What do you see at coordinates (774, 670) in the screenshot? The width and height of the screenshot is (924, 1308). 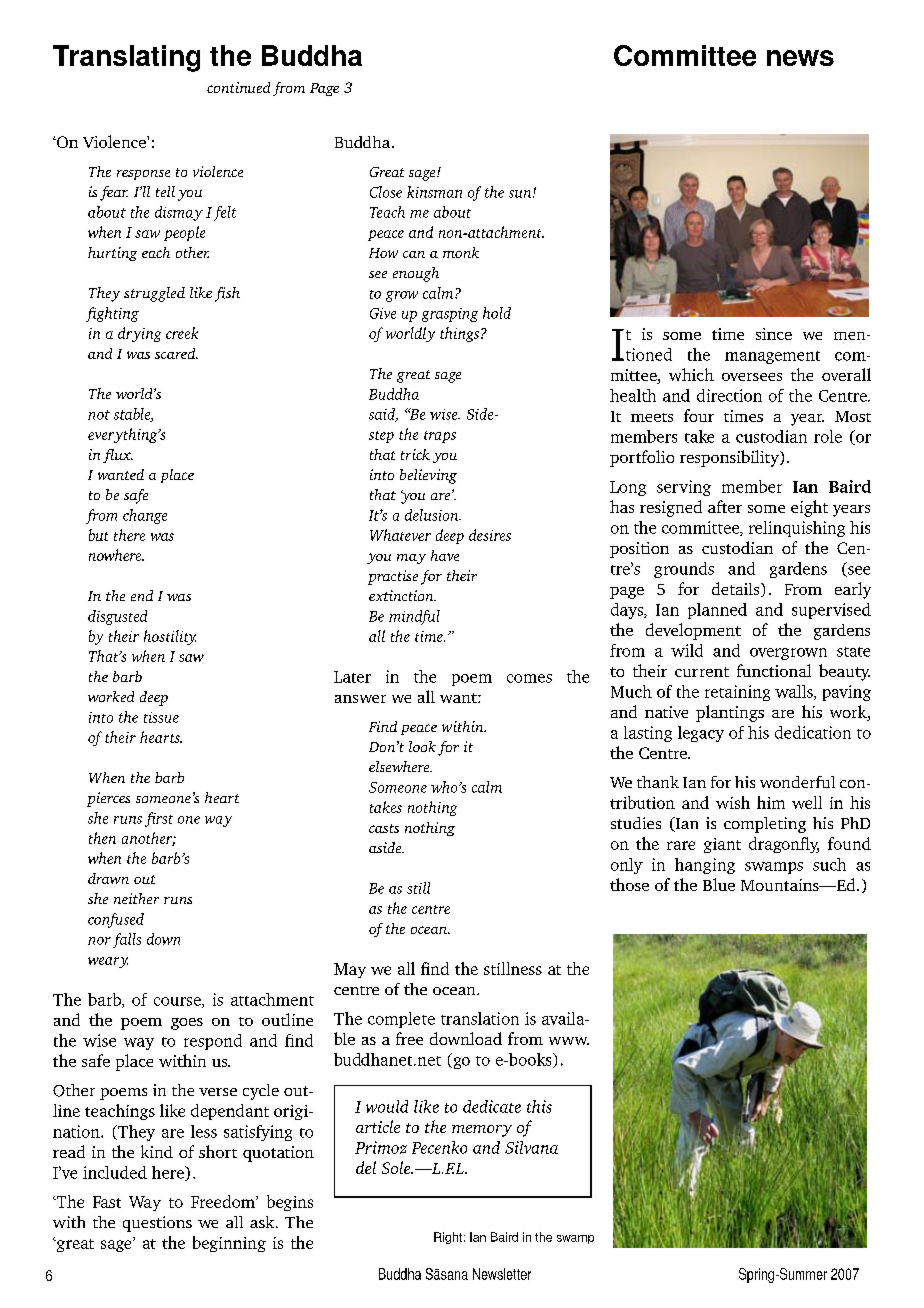 I see `functional` at bounding box center [774, 670].
